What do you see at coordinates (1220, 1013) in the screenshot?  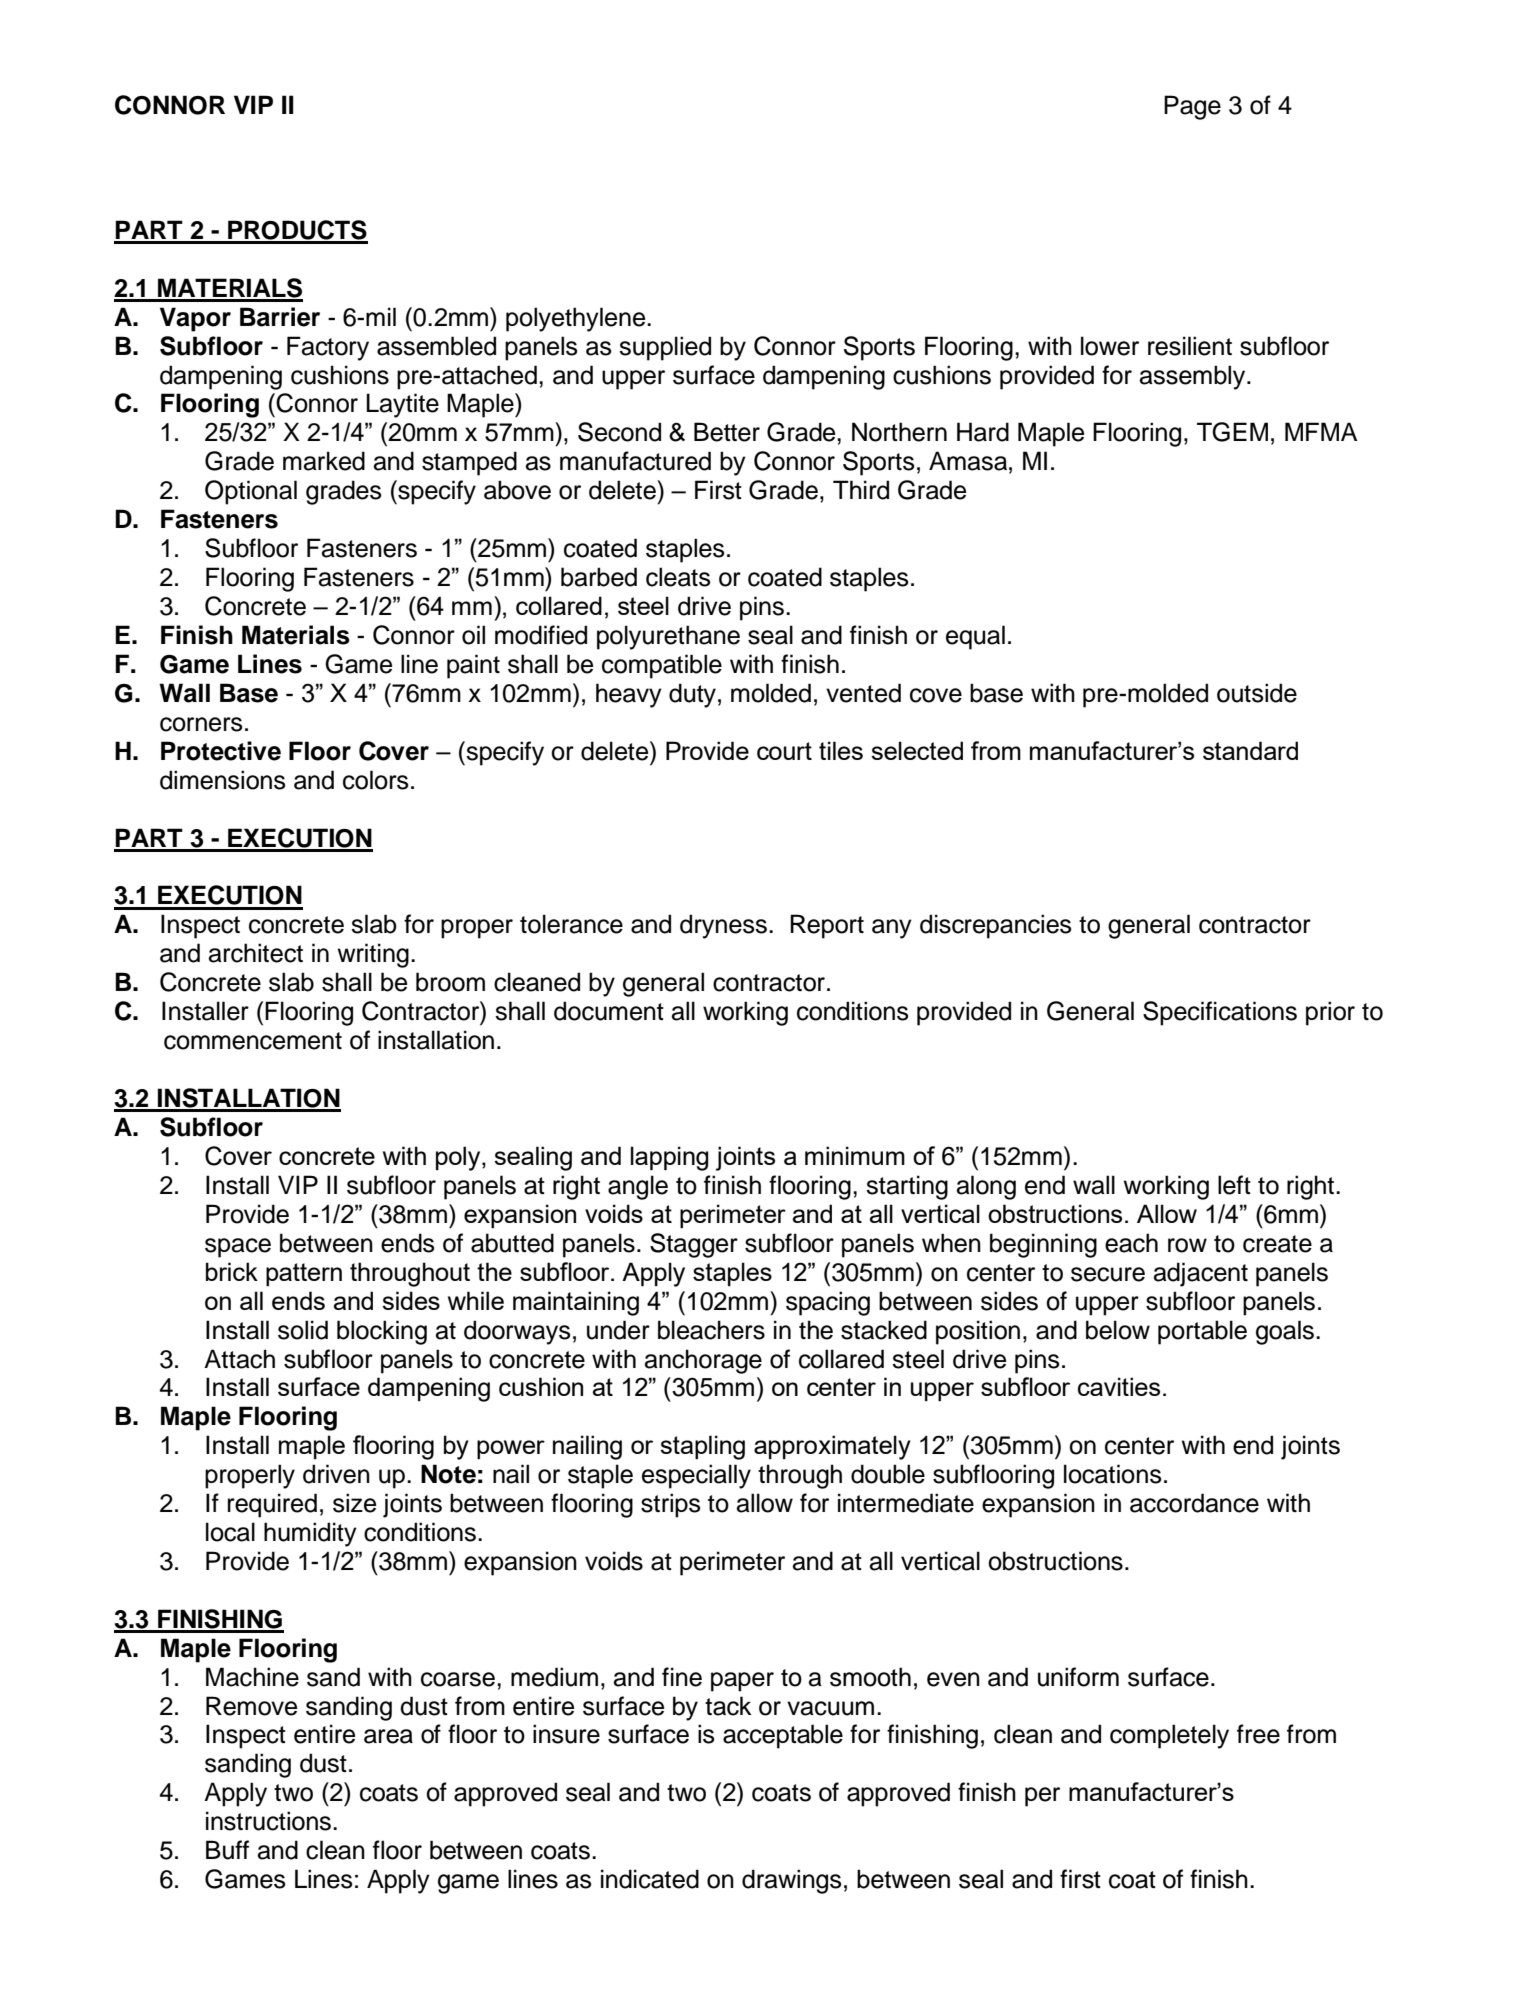 I see `Specifications` at bounding box center [1220, 1013].
